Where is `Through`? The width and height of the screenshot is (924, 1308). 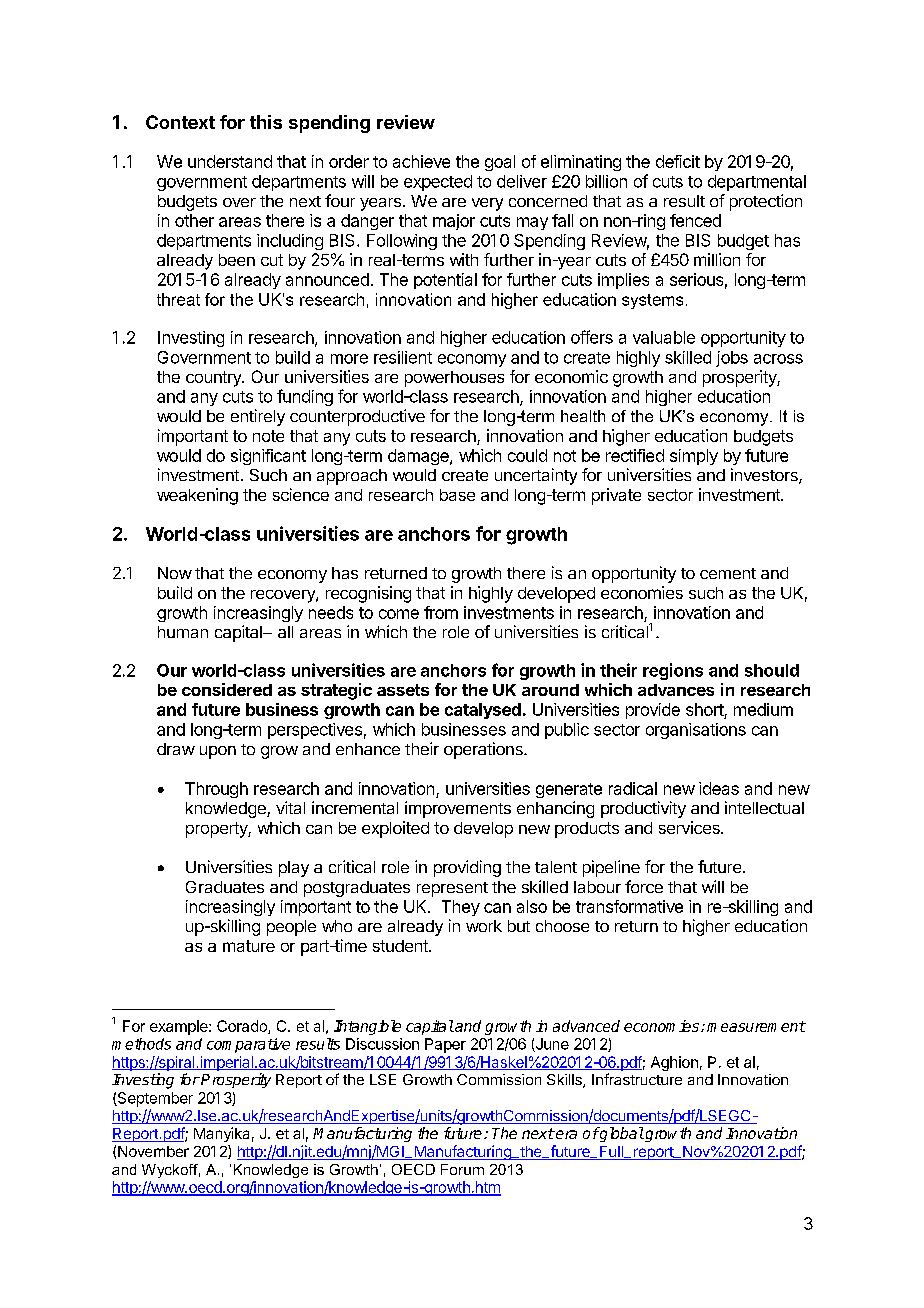
Through is located at coordinates (216, 790).
